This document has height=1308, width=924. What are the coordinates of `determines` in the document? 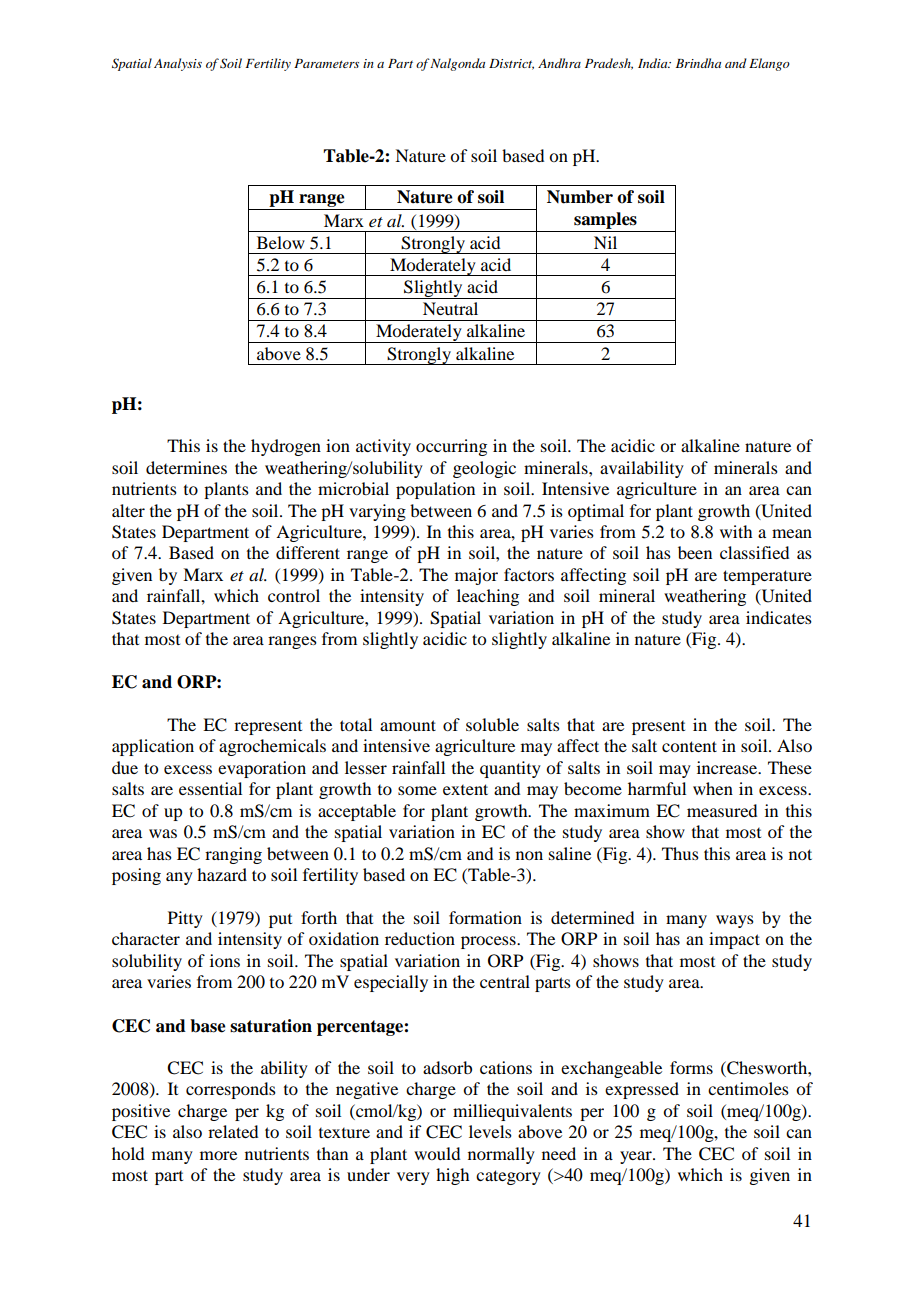 It's located at (186, 467).
